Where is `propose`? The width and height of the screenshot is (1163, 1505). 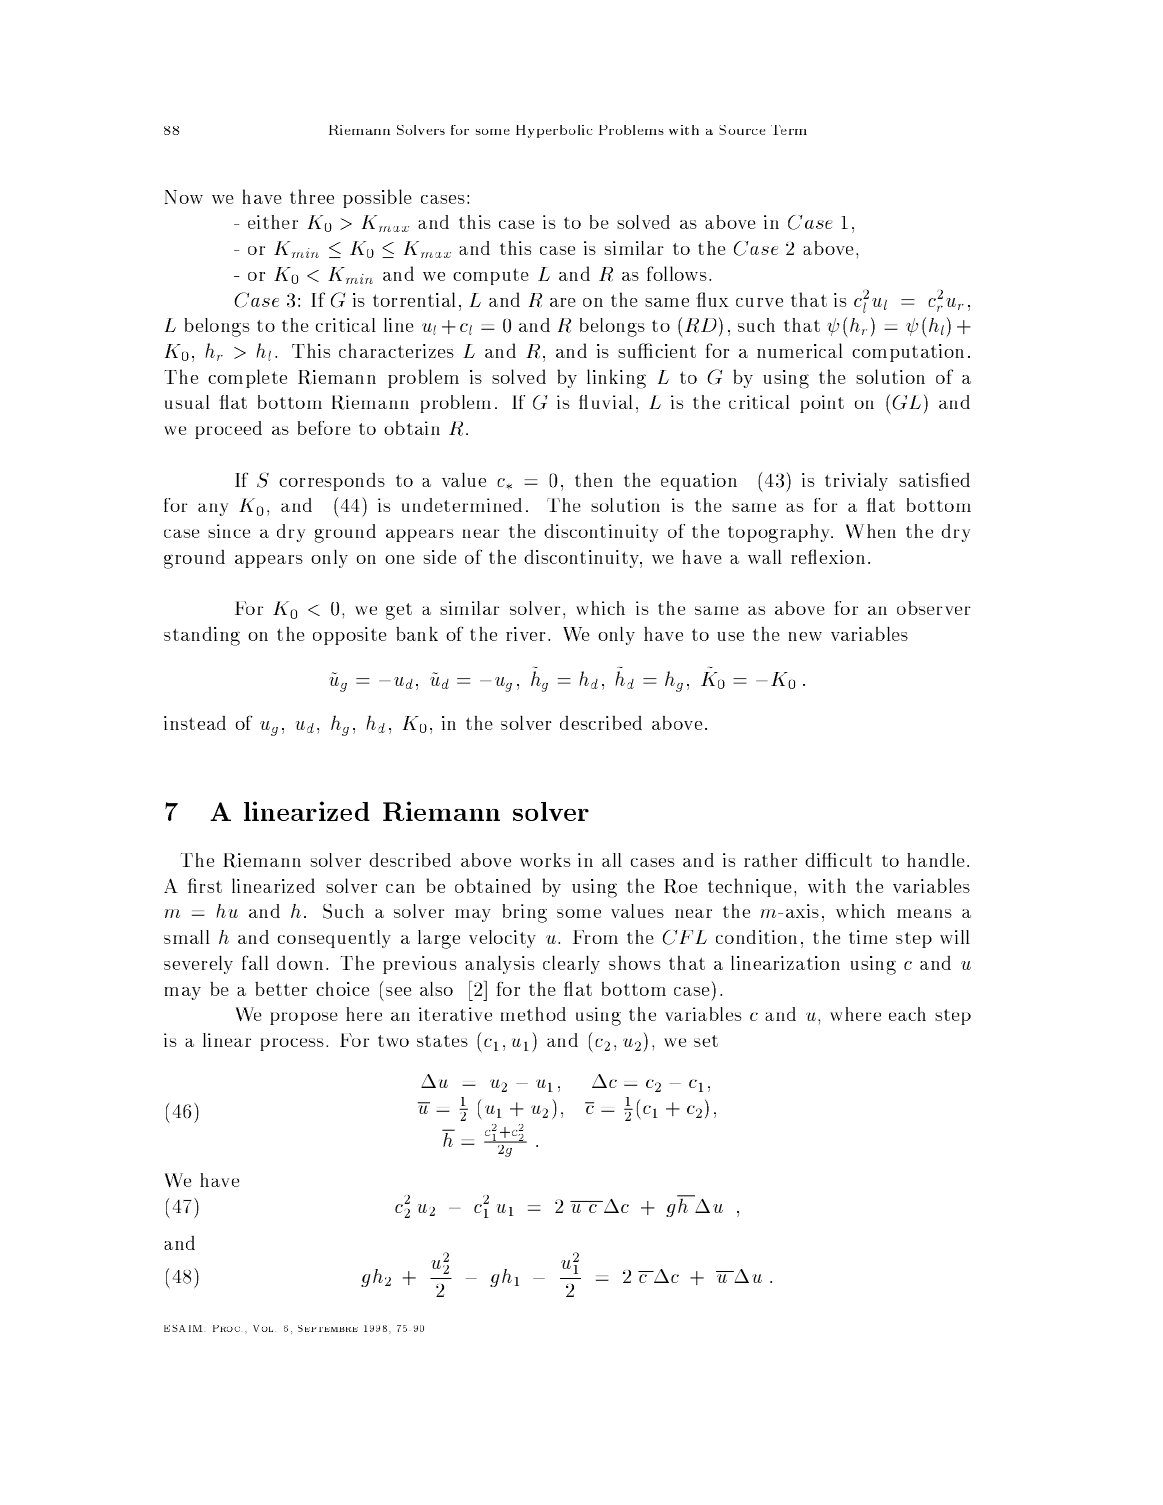 propose is located at coordinates (304, 1018).
